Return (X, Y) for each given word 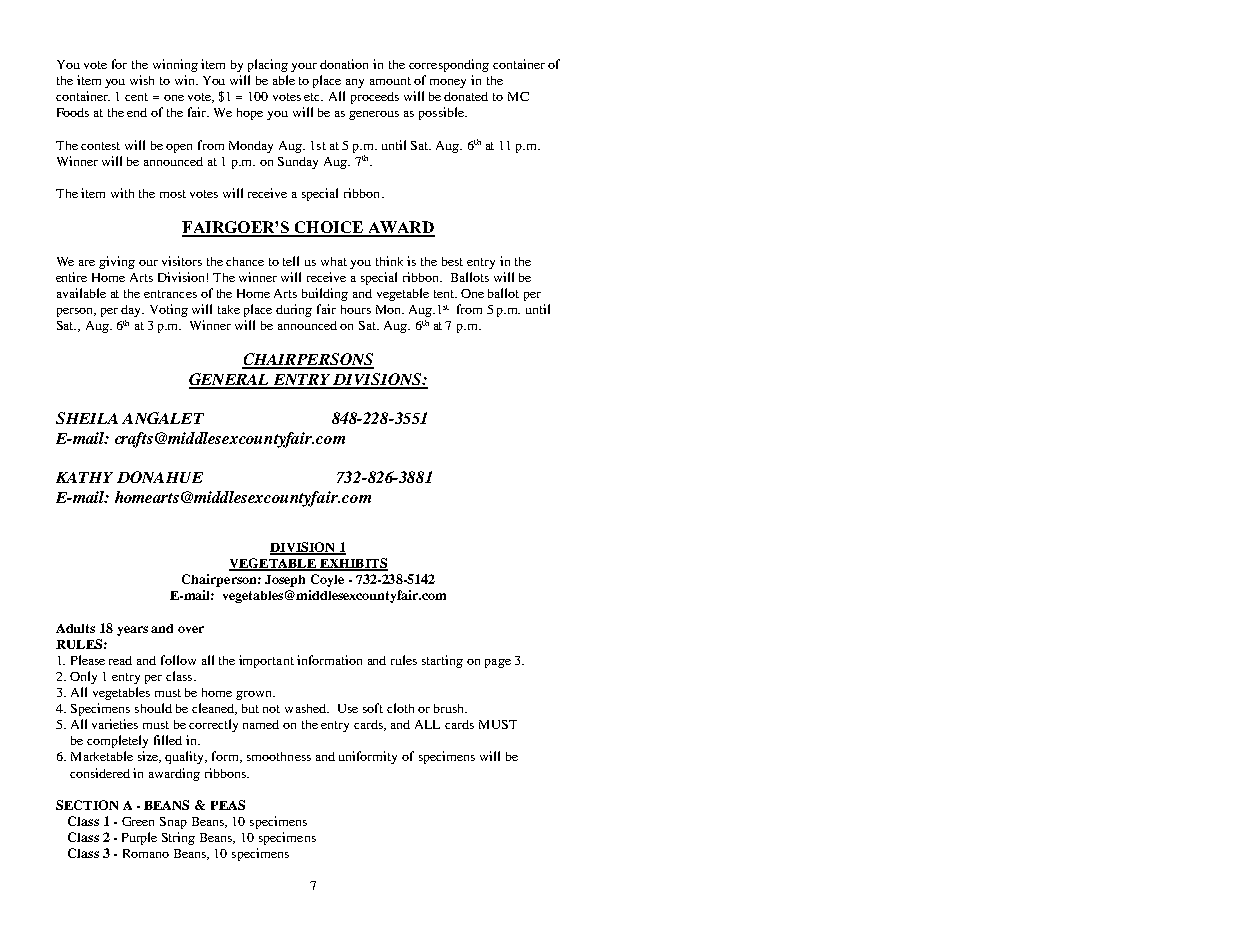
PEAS (228, 805)
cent (136, 97)
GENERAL (230, 380)
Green (138, 821)
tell (291, 261)
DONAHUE (160, 477)
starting (442, 661)
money (448, 83)
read (120, 660)
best (452, 261)
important (266, 661)
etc (313, 97)
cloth (400, 708)
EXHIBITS (352, 564)
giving (117, 262)
